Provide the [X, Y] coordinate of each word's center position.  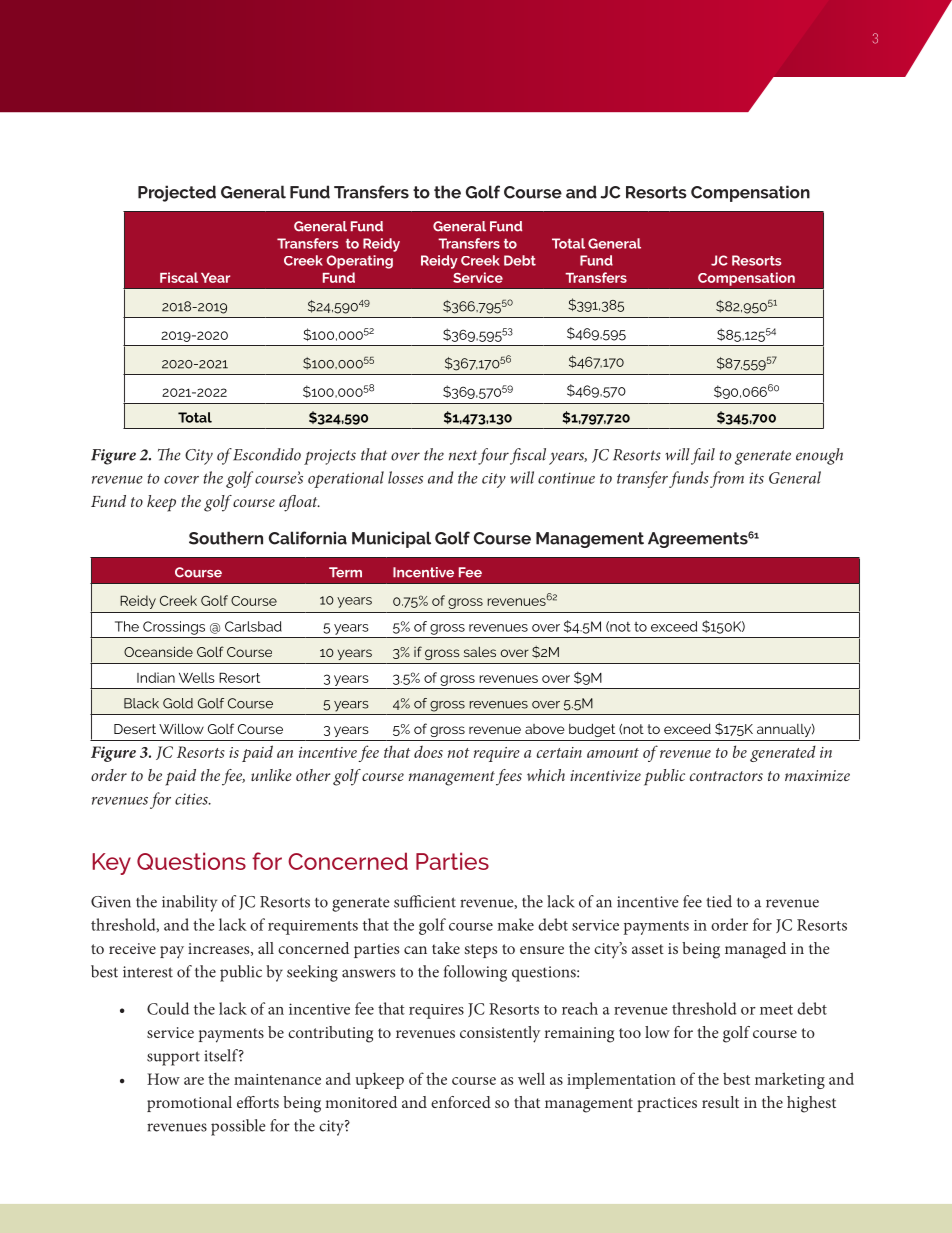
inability [189, 903]
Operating [359, 262]
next [463, 455]
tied [719, 901]
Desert [135, 729]
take [446, 948]
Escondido [267, 454]
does [428, 751]
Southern [226, 538]
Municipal [391, 539]
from [727, 479]
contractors [726, 776]
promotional [189, 1104]
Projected [177, 193]
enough [819, 456]
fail [703, 456]
